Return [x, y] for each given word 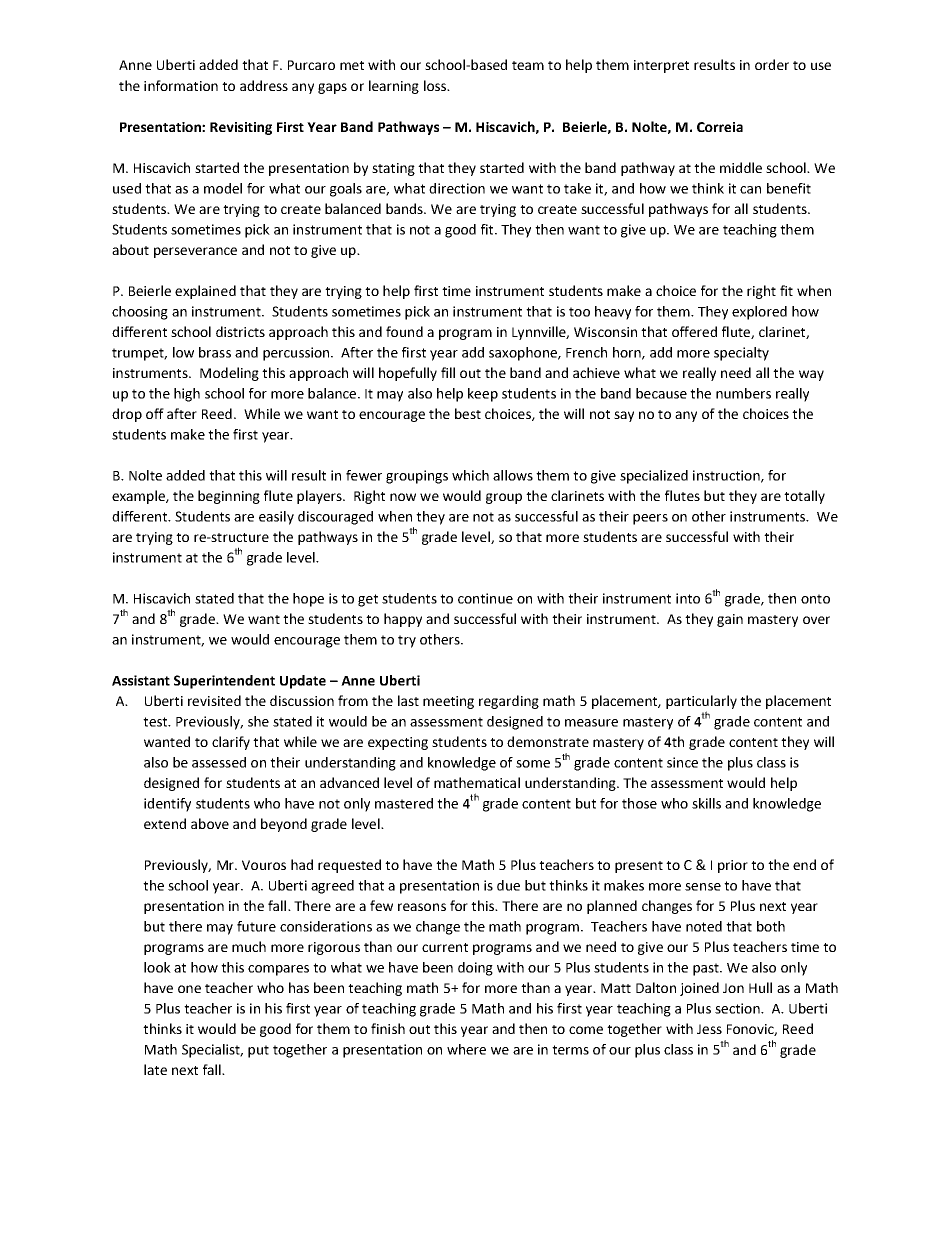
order [772, 64]
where [466, 1049]
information [181, 85]
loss [436, 85]
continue [485, 598]
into [688, 598]
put [258, 1051]
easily [276, 518]
